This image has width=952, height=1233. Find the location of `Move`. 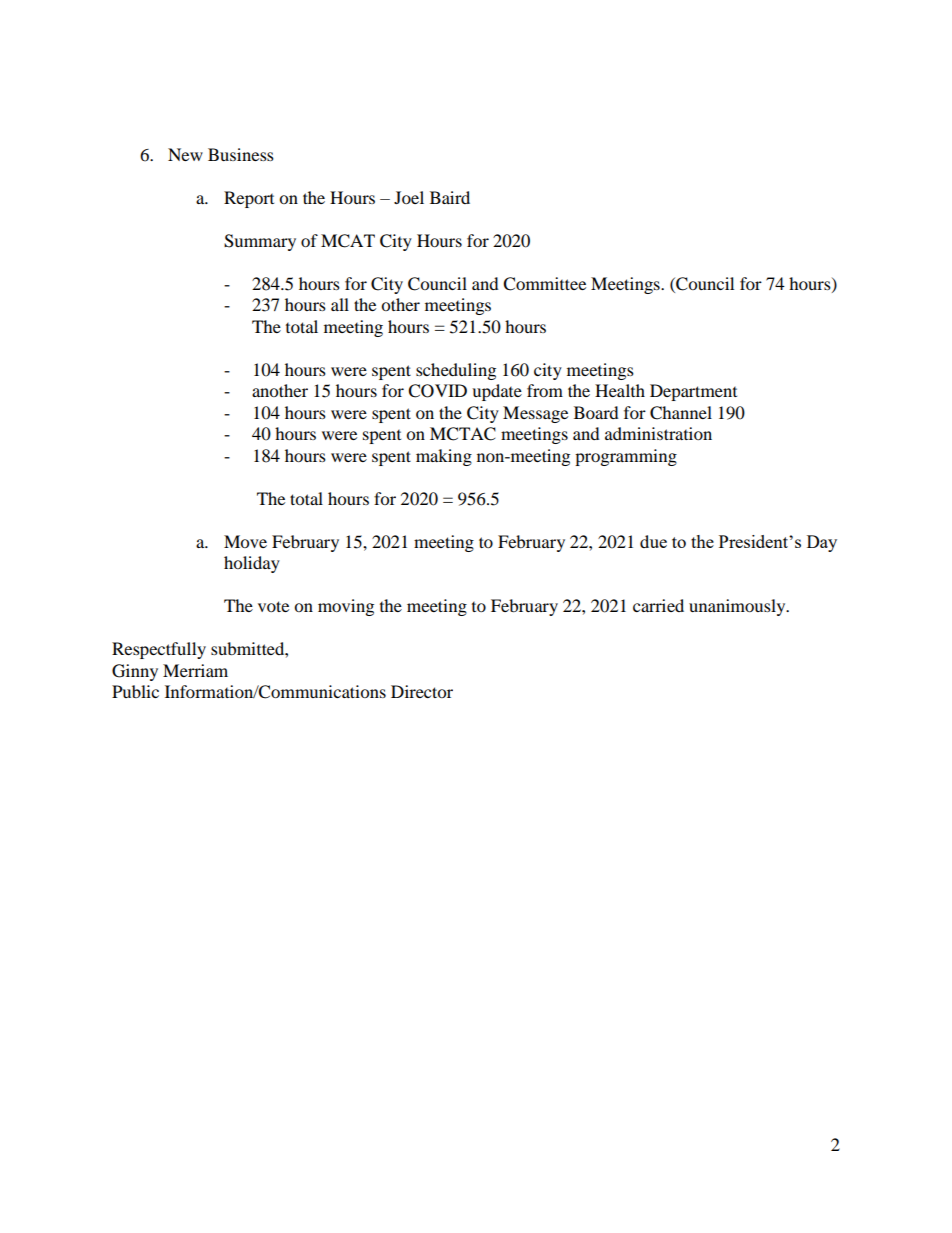

Move is located at coordinates (245, 541).
